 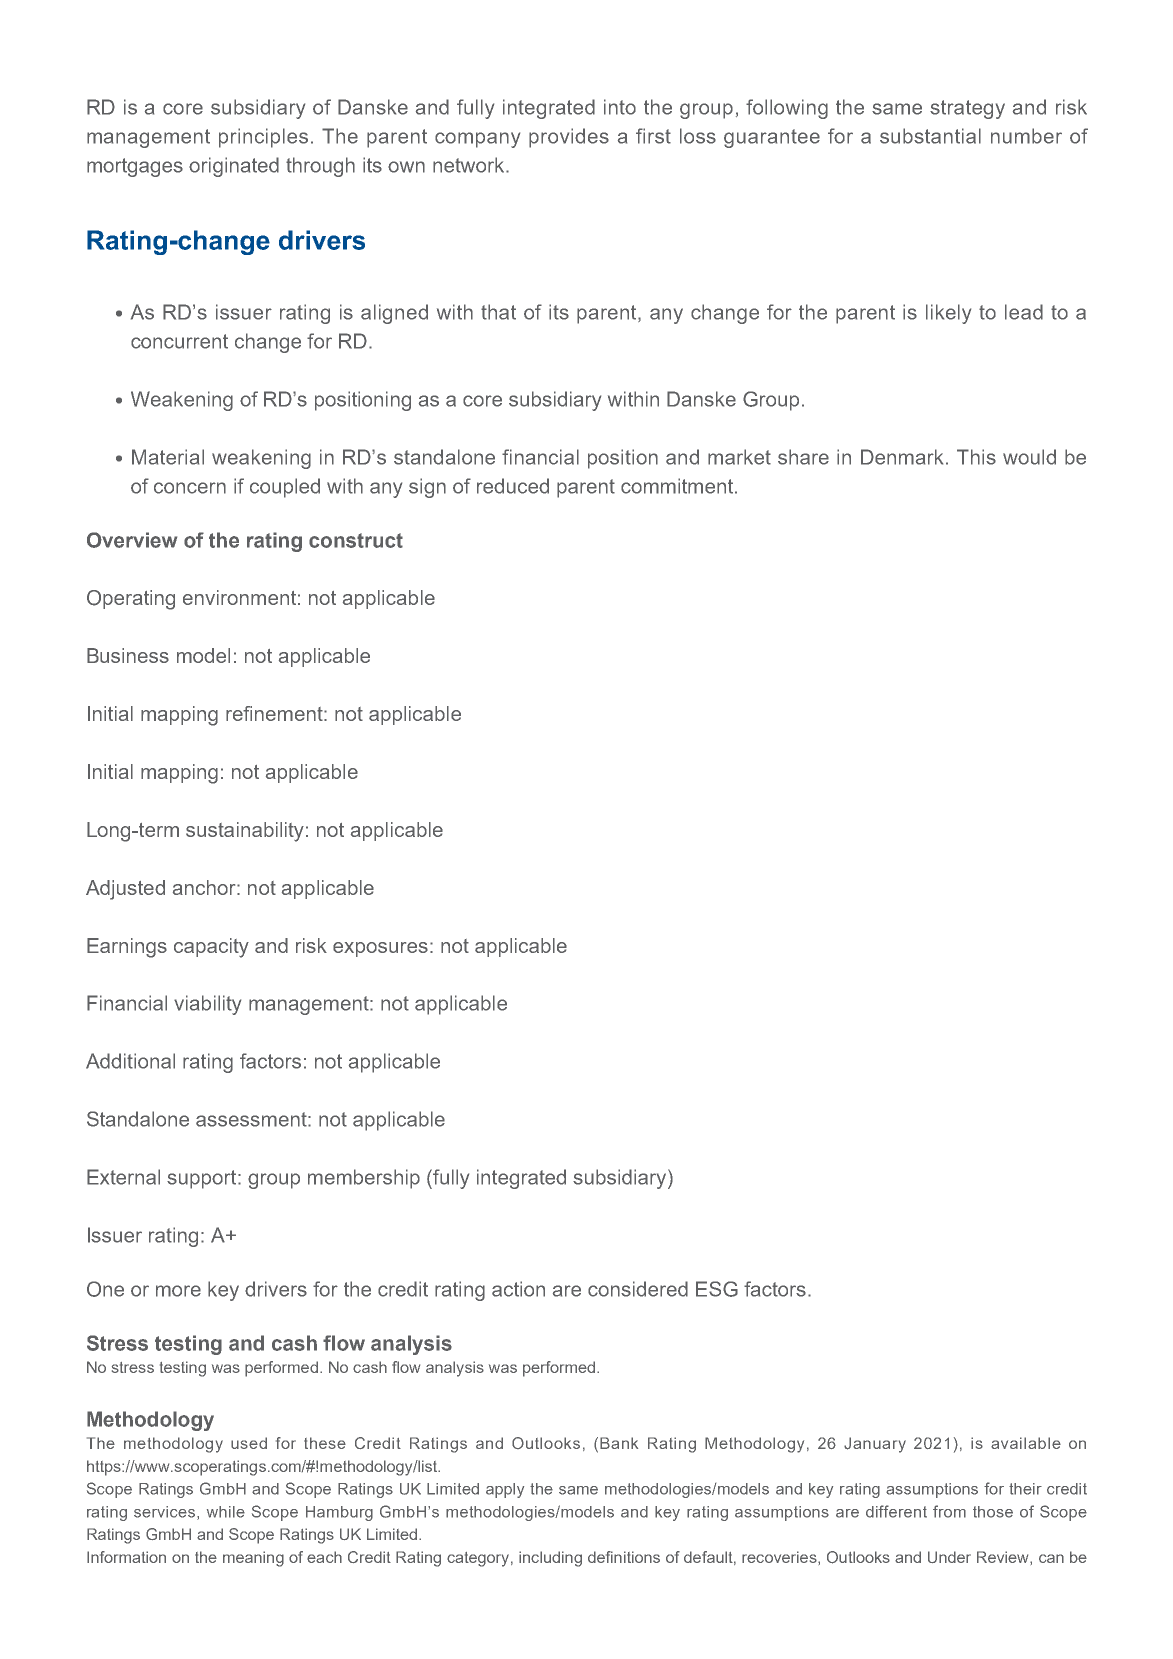 I want to click on substantial, so click(x=930, y=136).
